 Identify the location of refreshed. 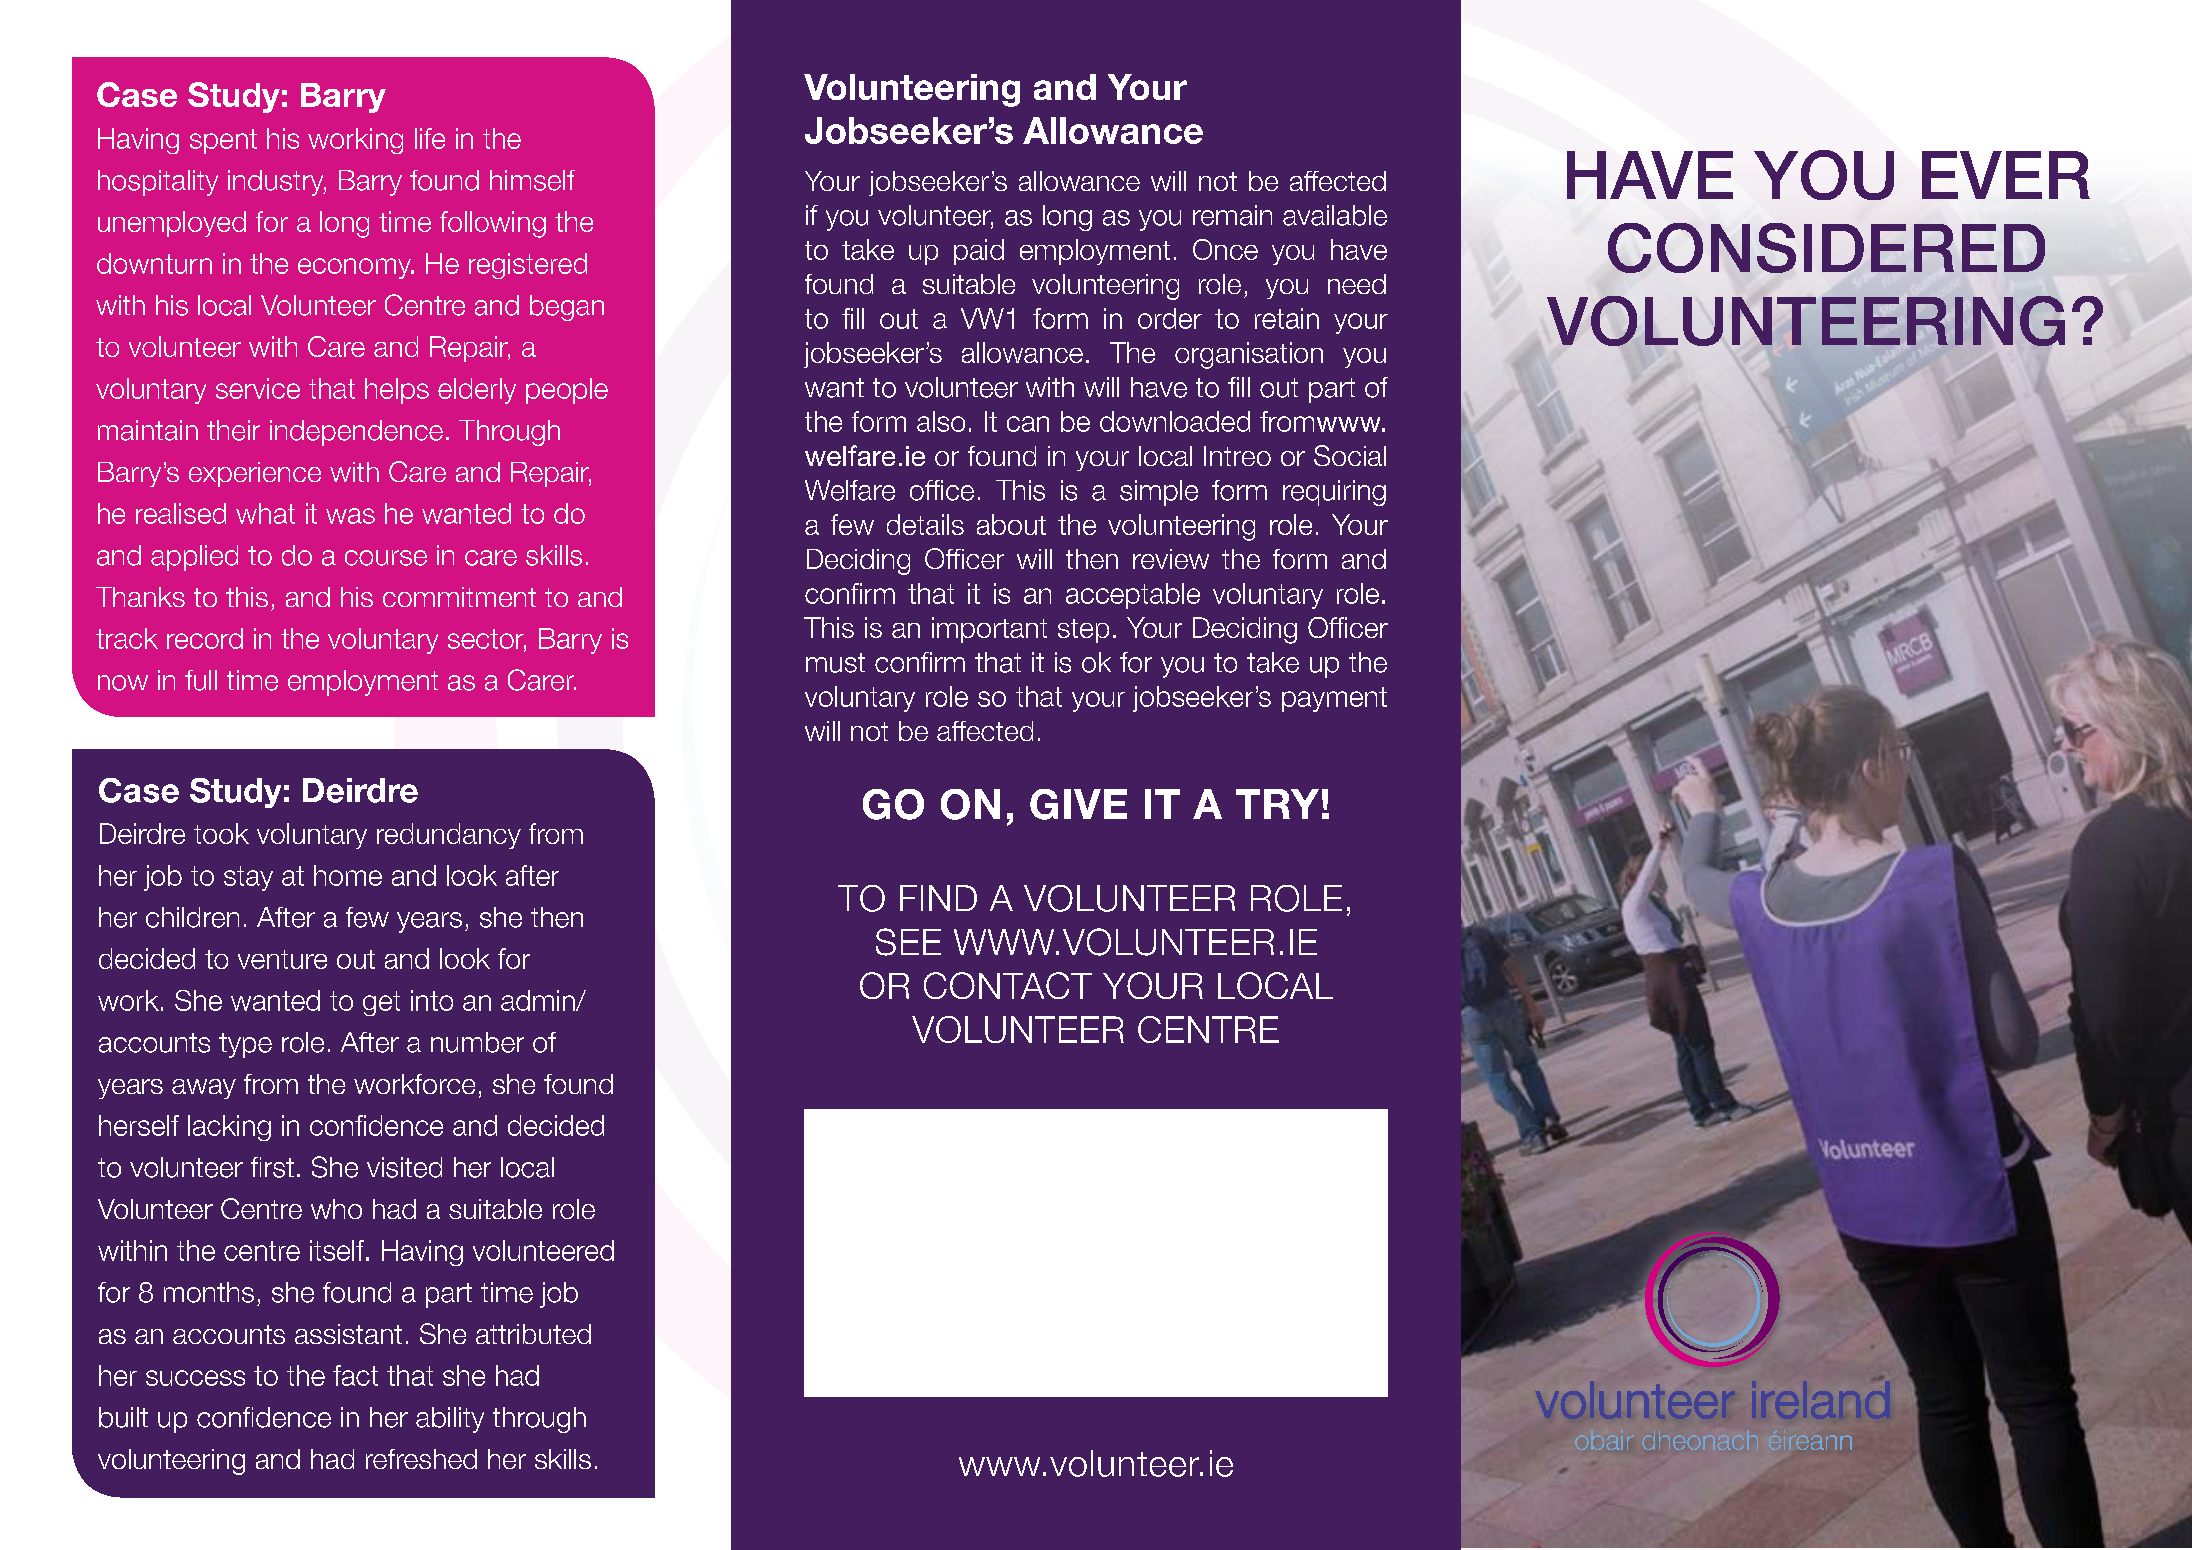
(421, 1459).
